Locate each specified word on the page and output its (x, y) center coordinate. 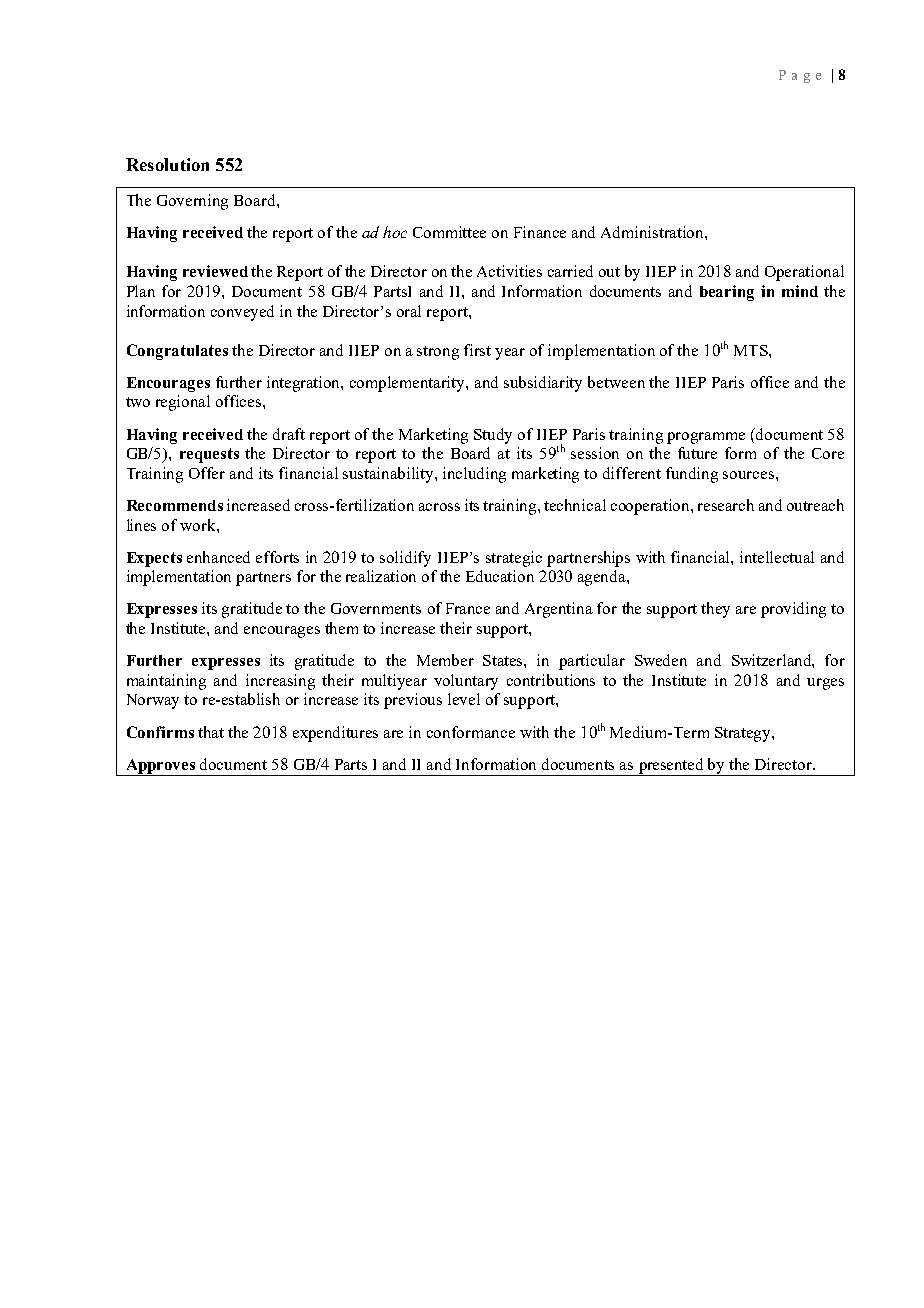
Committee (449, 232)
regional (183, 403)
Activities (509, 271)
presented (671, 767)
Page (800, 76)
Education (500, 576)
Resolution (167, 164)
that (211, 732)
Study (493, 436)
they (715, 610)
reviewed (215, 271)
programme (706, 438)
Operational (804, 273)
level (464, 699)
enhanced (218, 557)
